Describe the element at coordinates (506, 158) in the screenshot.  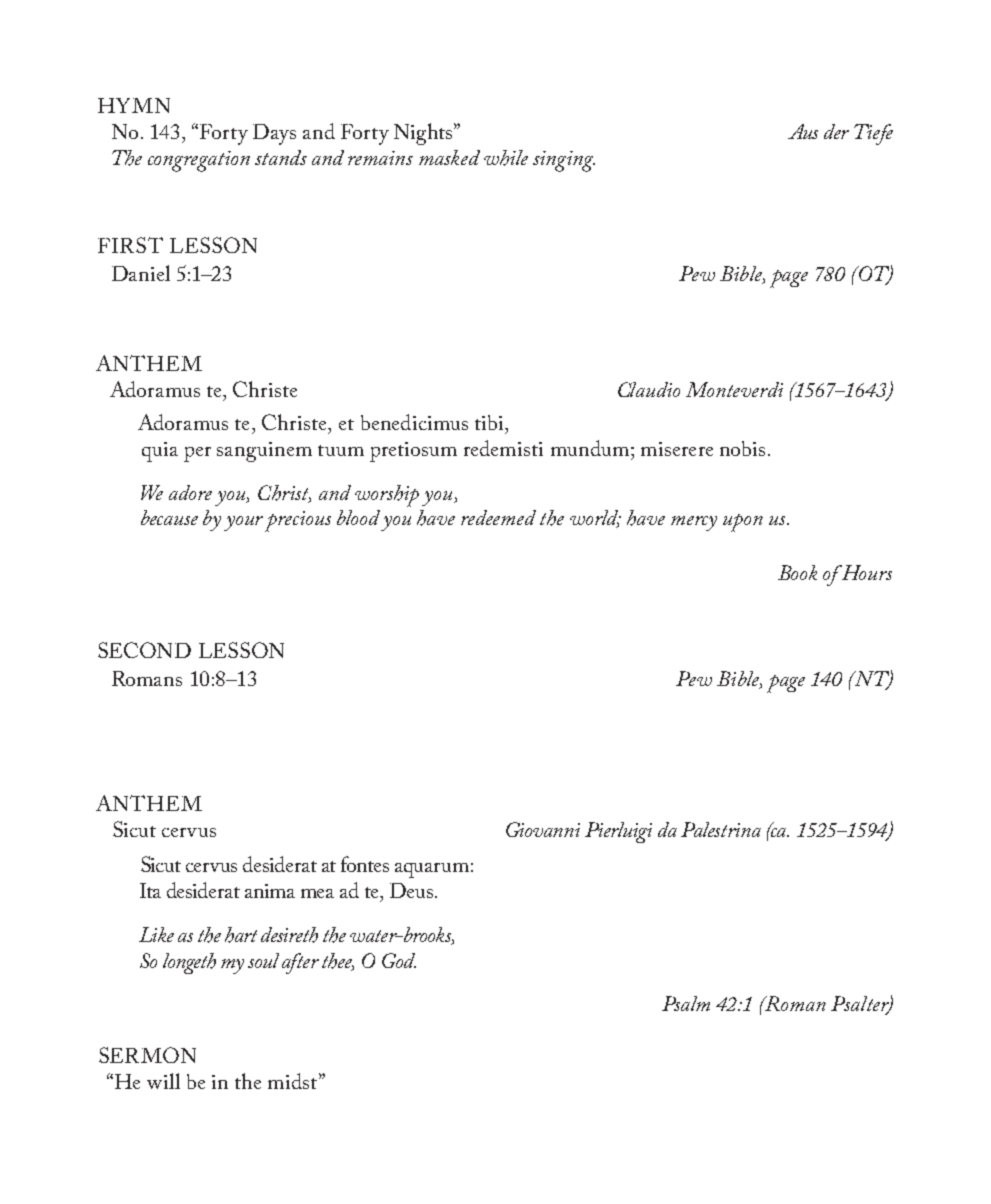
I see `while` at that location.
